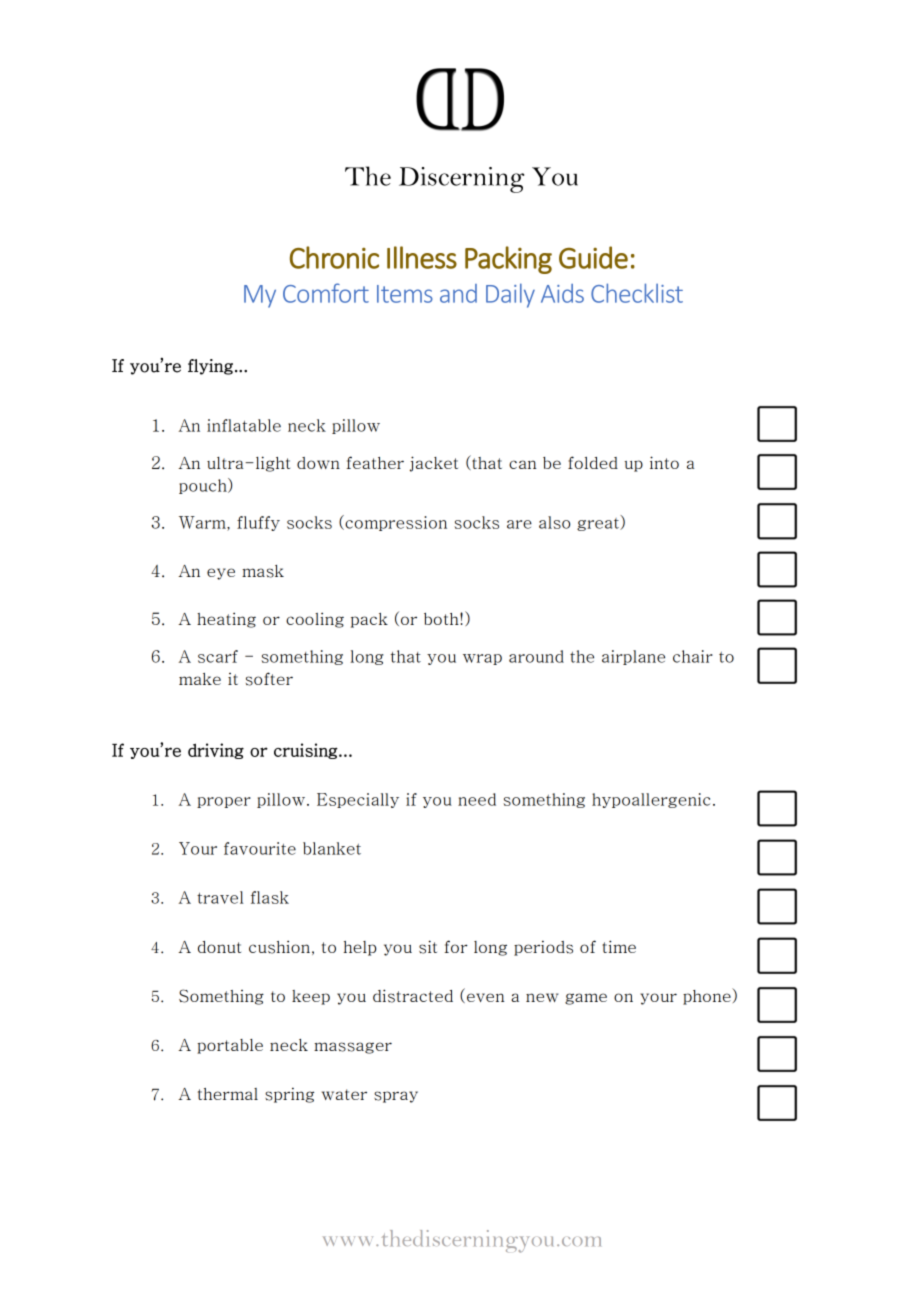 The image size is (924, 1308). What do you see at coordinates (258, 523) in the document?
I see `fluffy` at bounding box center [258, 523].
